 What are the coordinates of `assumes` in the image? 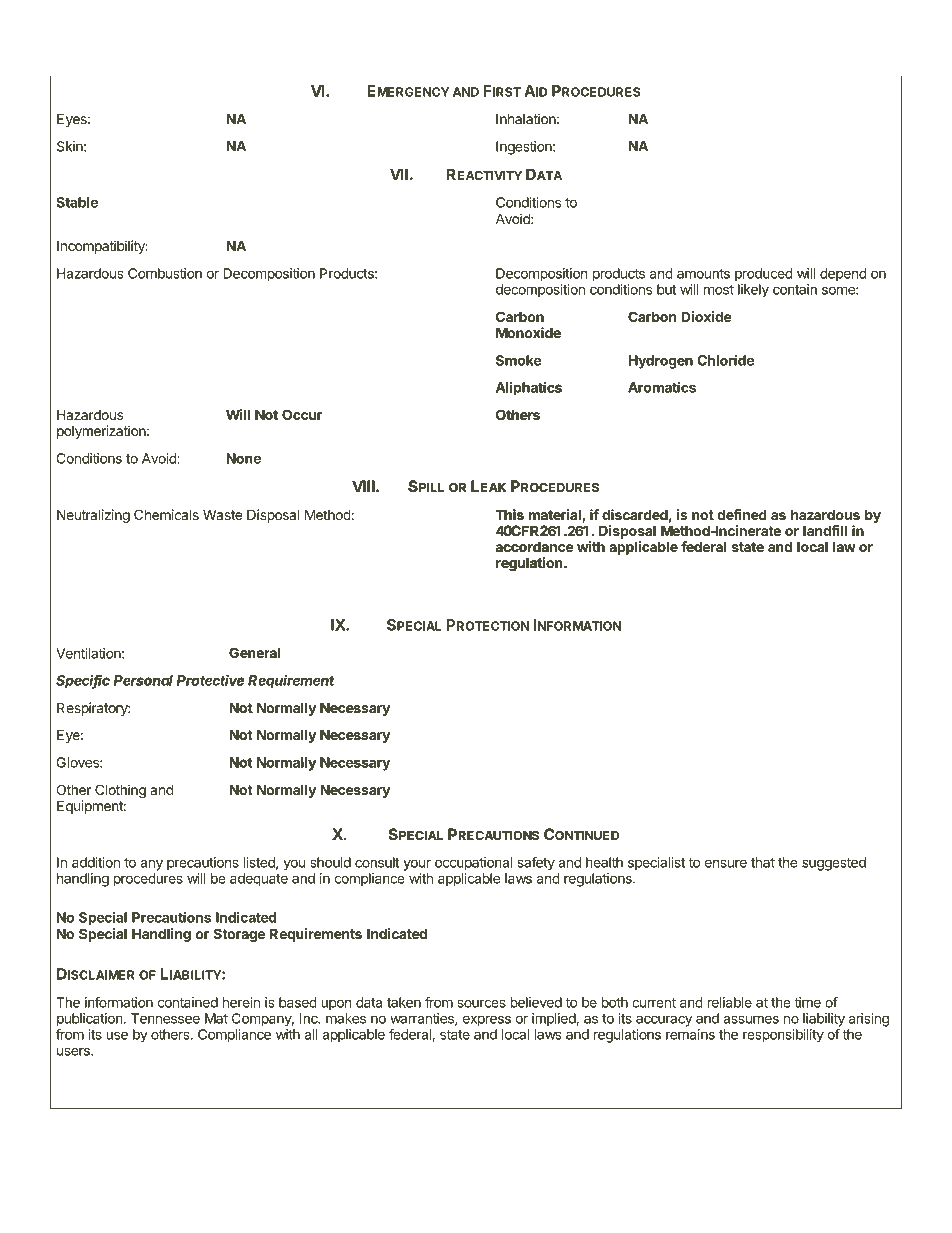 It's located at (751, 1019).
